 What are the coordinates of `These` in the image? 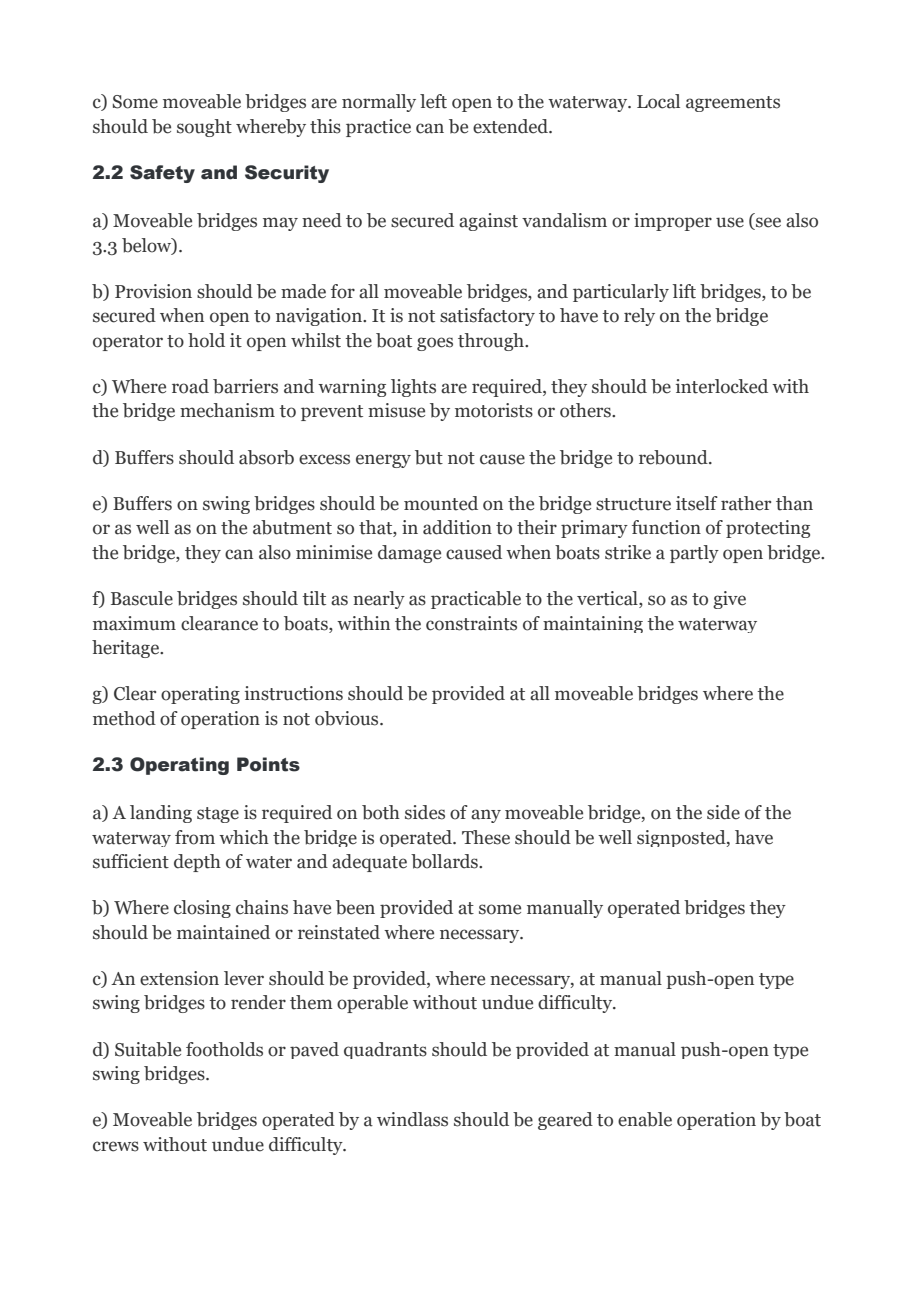 It's located at (486, 837).
